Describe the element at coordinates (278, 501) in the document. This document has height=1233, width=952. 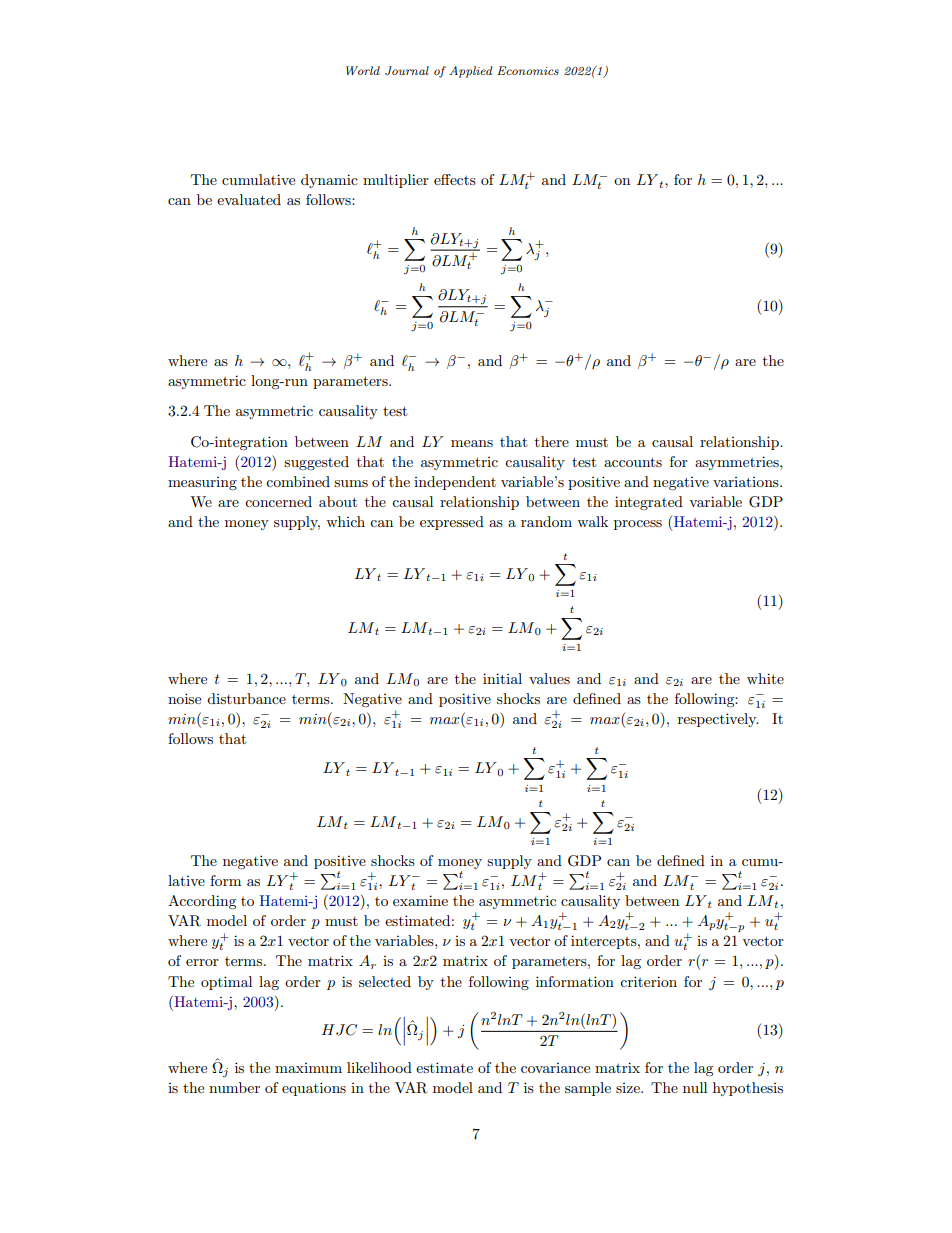
I see `concerned` at that location.
